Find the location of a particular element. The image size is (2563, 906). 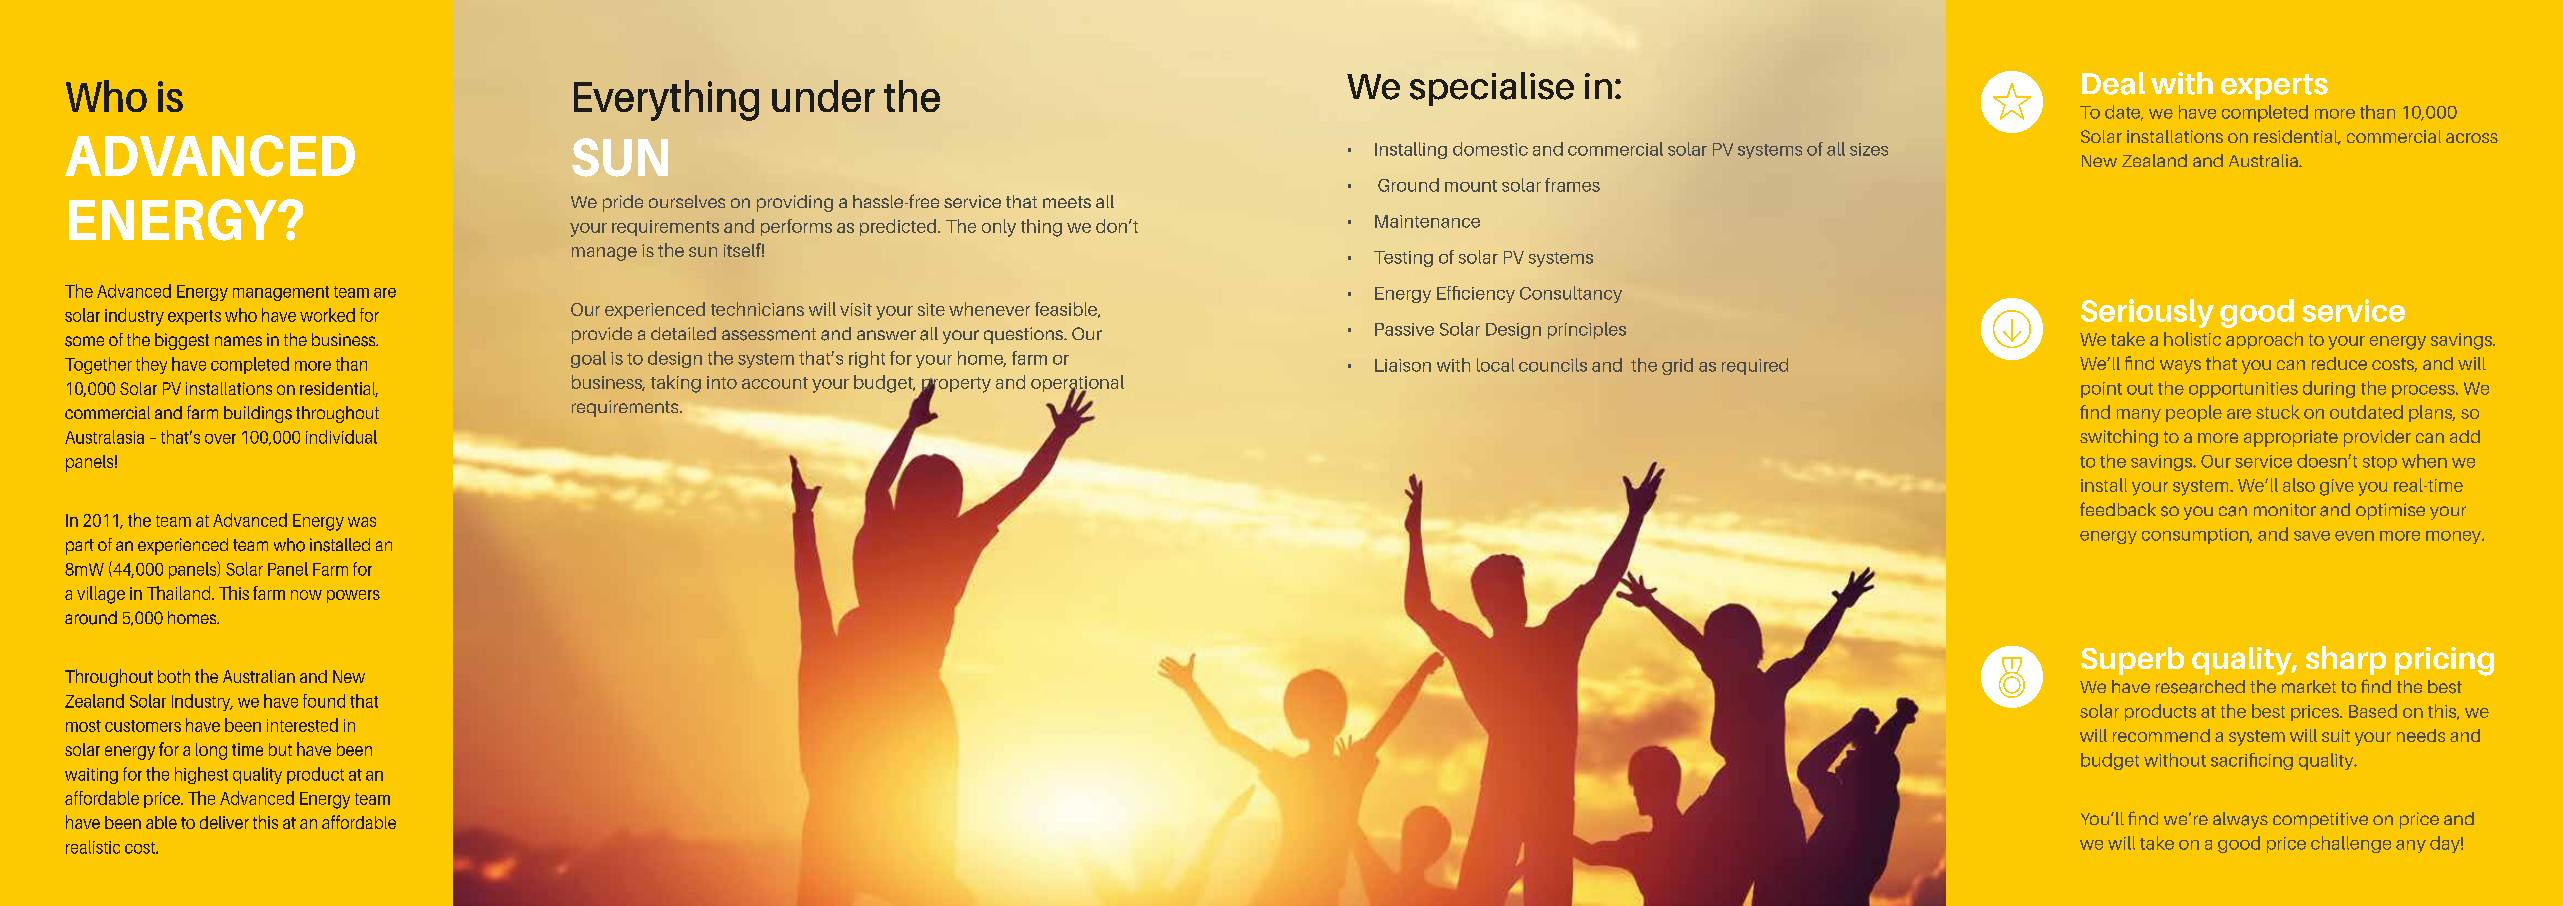

under is located at coordinates (823, 96).
